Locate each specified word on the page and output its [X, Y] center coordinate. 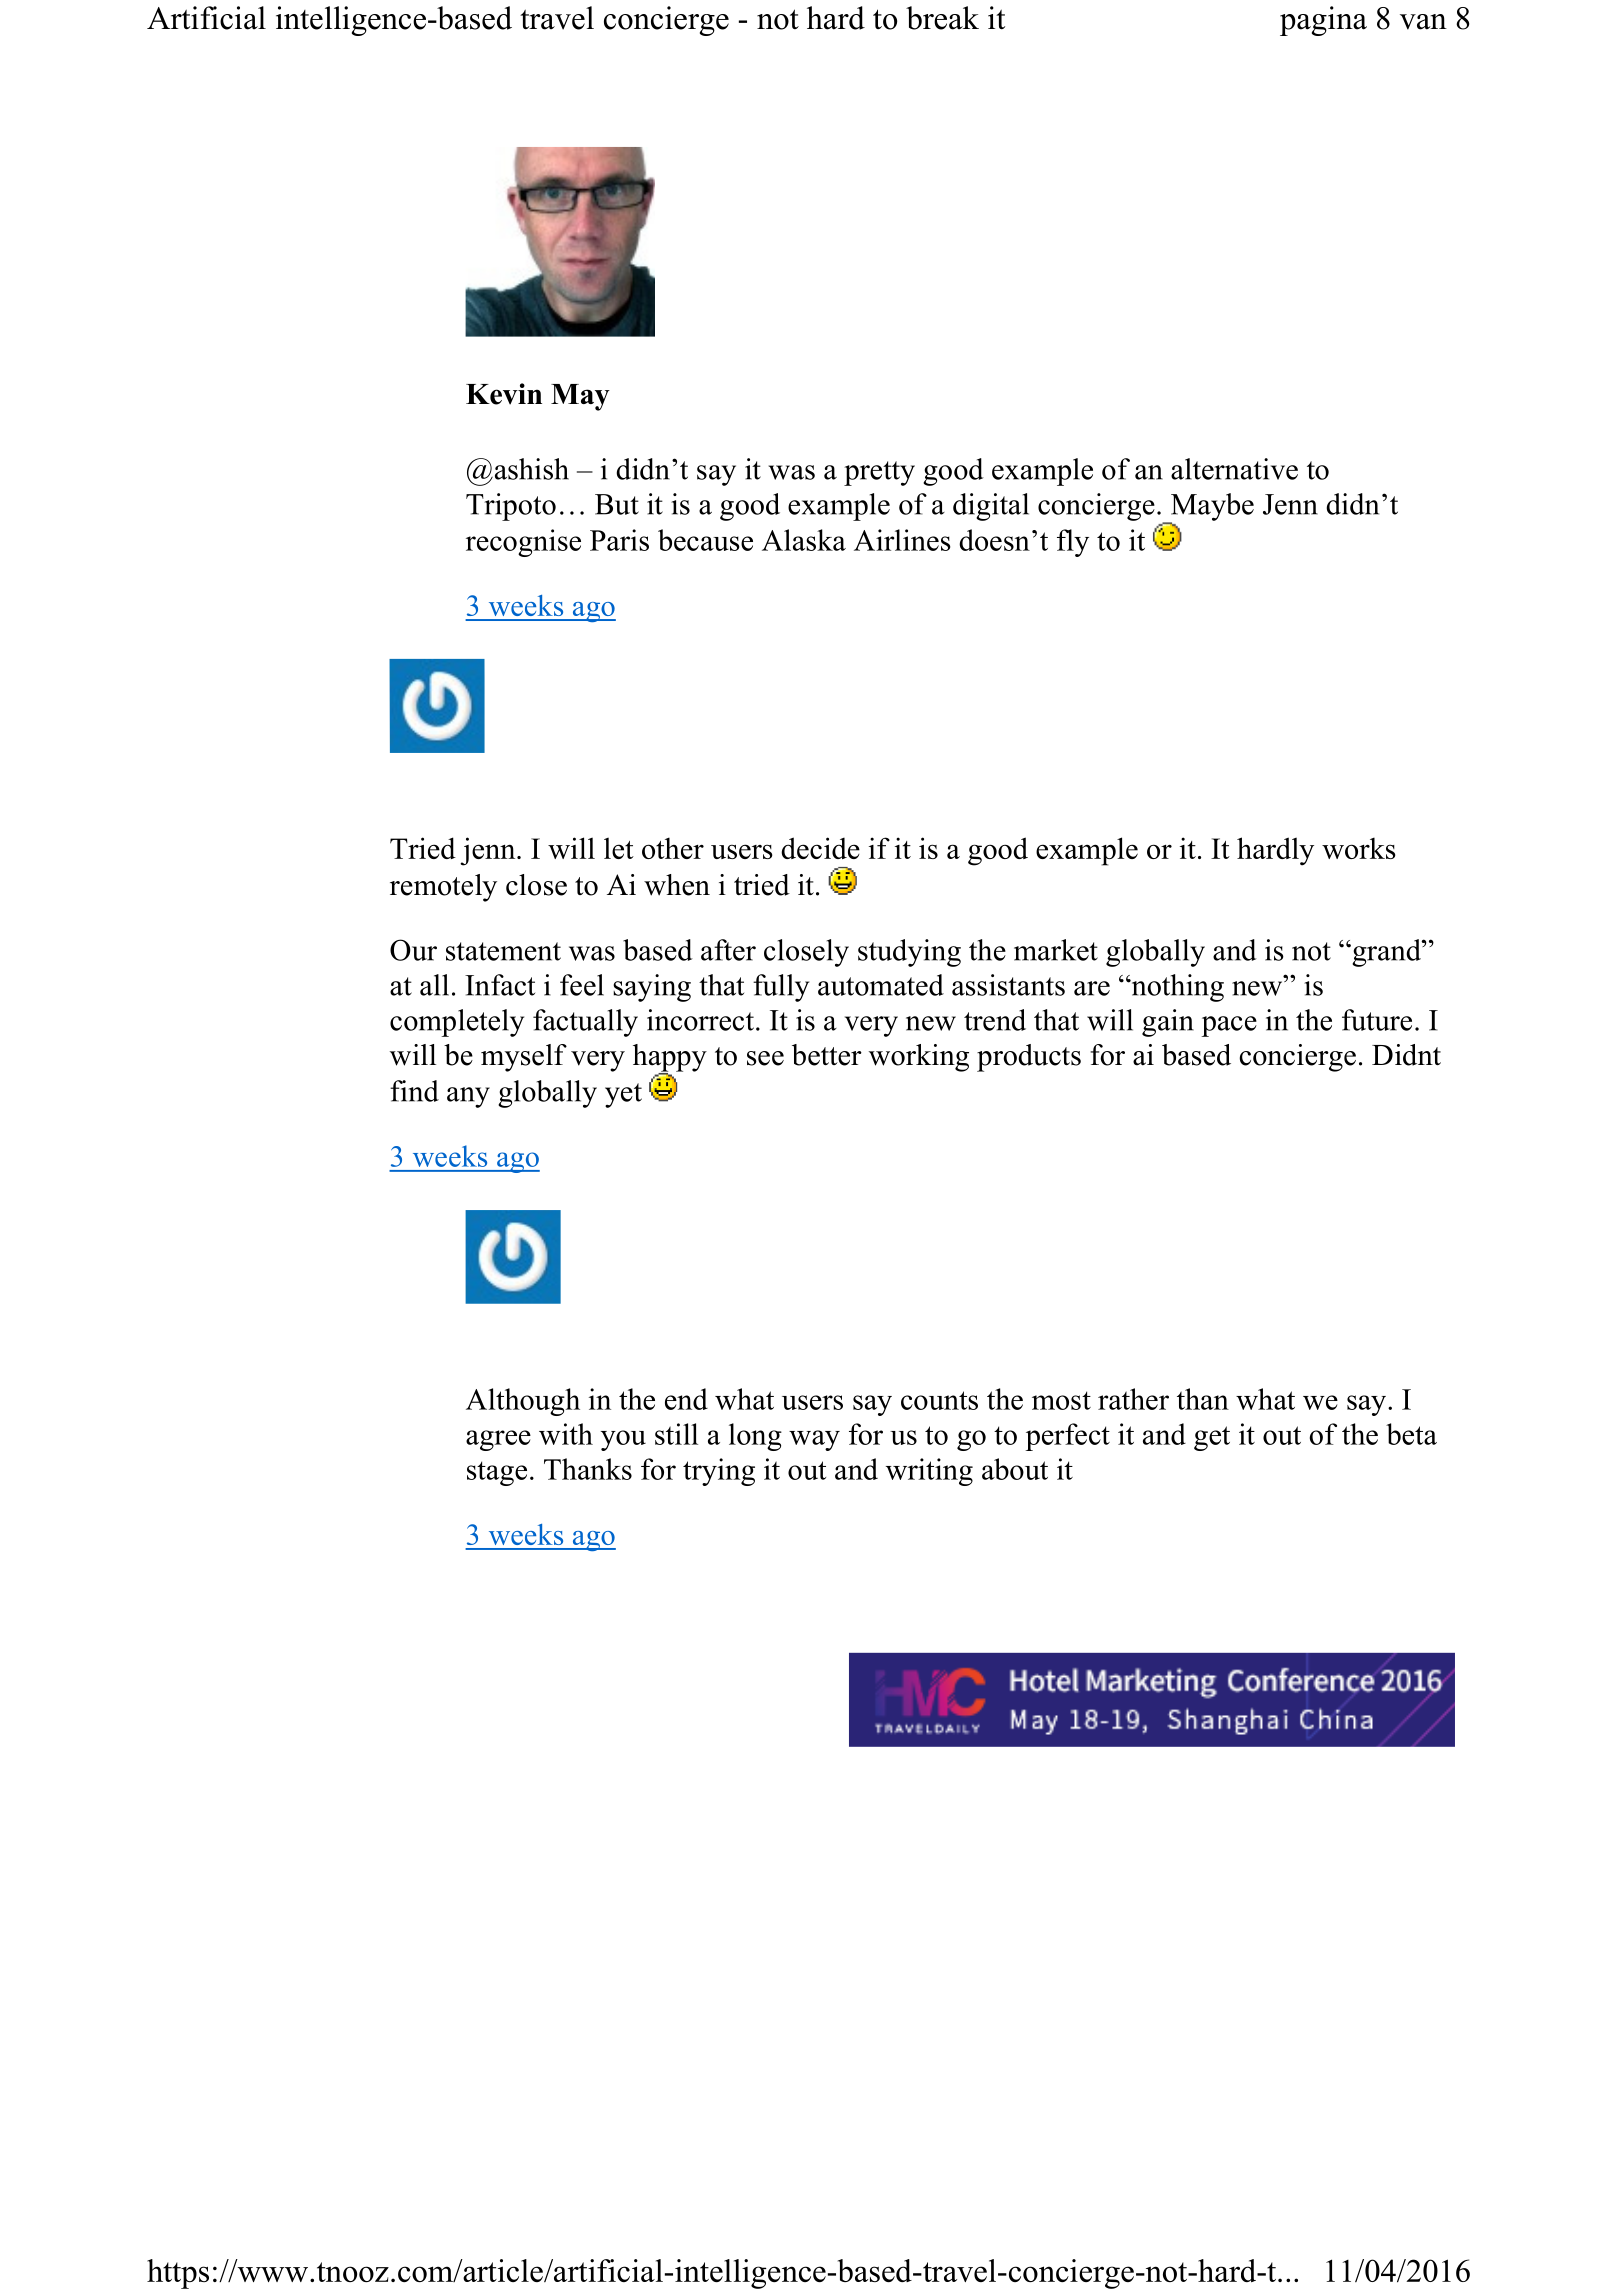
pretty [879, 473]
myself [524, 1058]
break [942, 18]
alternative [1234, 469]
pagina [1323, 21]
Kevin [504, 394]
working [919, 1058]
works [1359, 848]
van [1423, 22]
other [673, 848]
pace [1229, 1026]
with [566, 1434]
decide [820, 848]
